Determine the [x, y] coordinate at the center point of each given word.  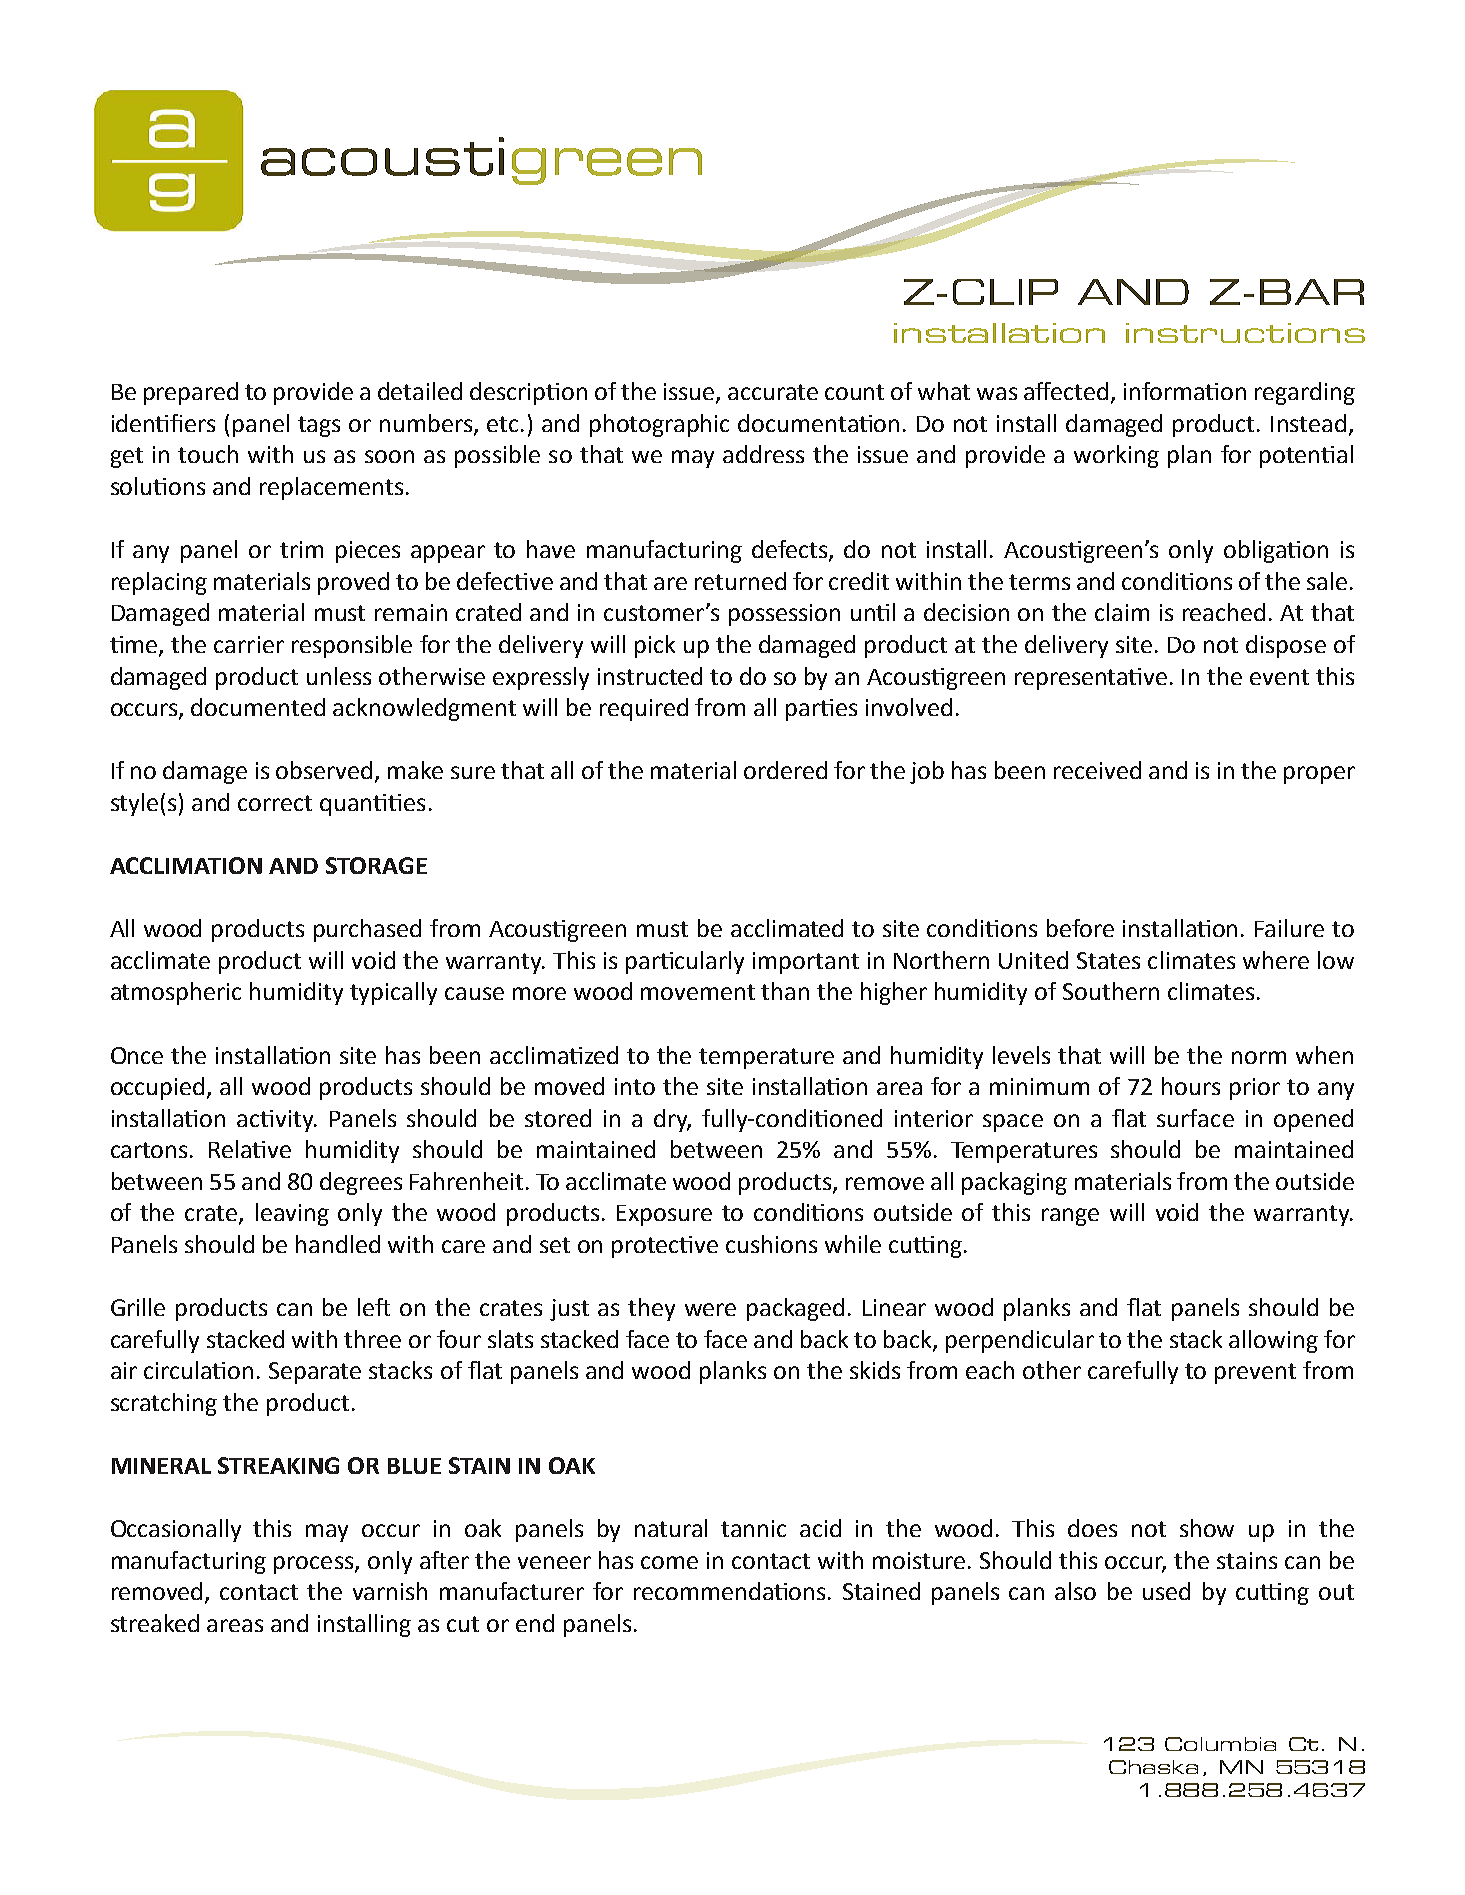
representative [1091, 679]
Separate [315, 1373]
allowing [1273, 1341]
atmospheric [176, 993]
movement [698, 992]
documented [258, 707]
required [644, 709]
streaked [155, 1623]
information [1185, 391]
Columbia [1220, 1744]
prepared [191, 393]
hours [1191, 1086]
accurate [773, 392]
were [710, 1309]
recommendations [731, 1591]
